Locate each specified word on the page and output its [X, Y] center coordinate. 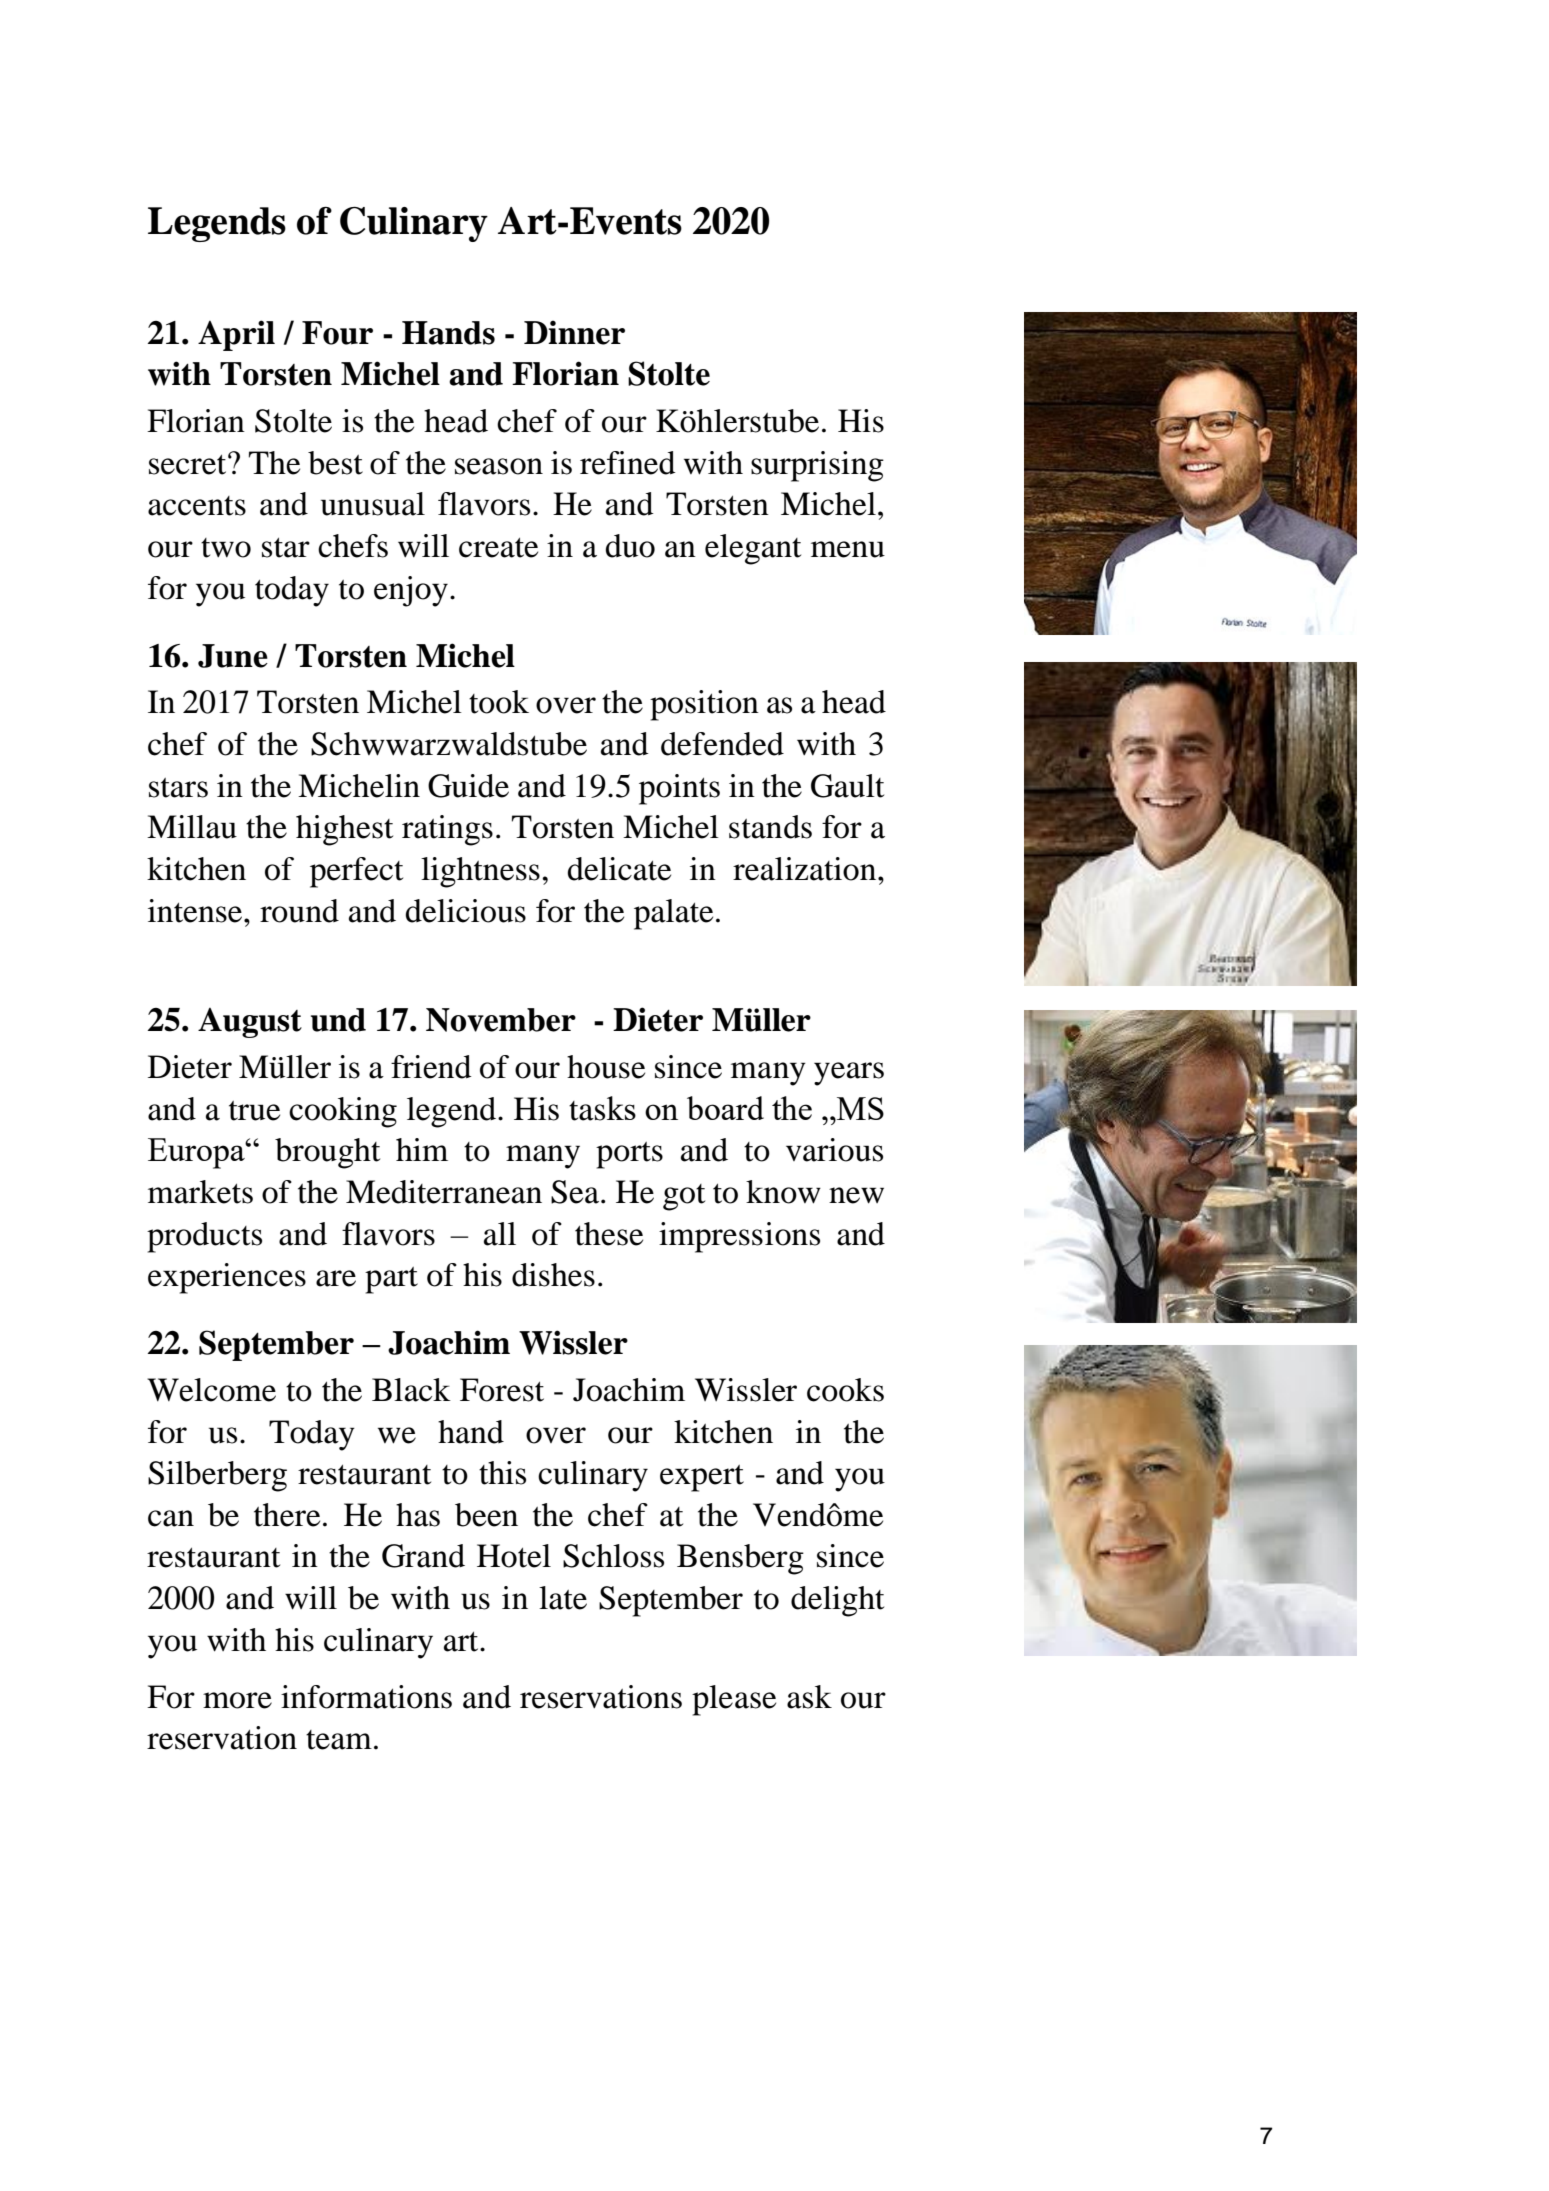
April [236, 335]
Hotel [514, 1556]
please [734, 1700]
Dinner [574, 332]
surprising [817, 466]
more [237, 1700]
